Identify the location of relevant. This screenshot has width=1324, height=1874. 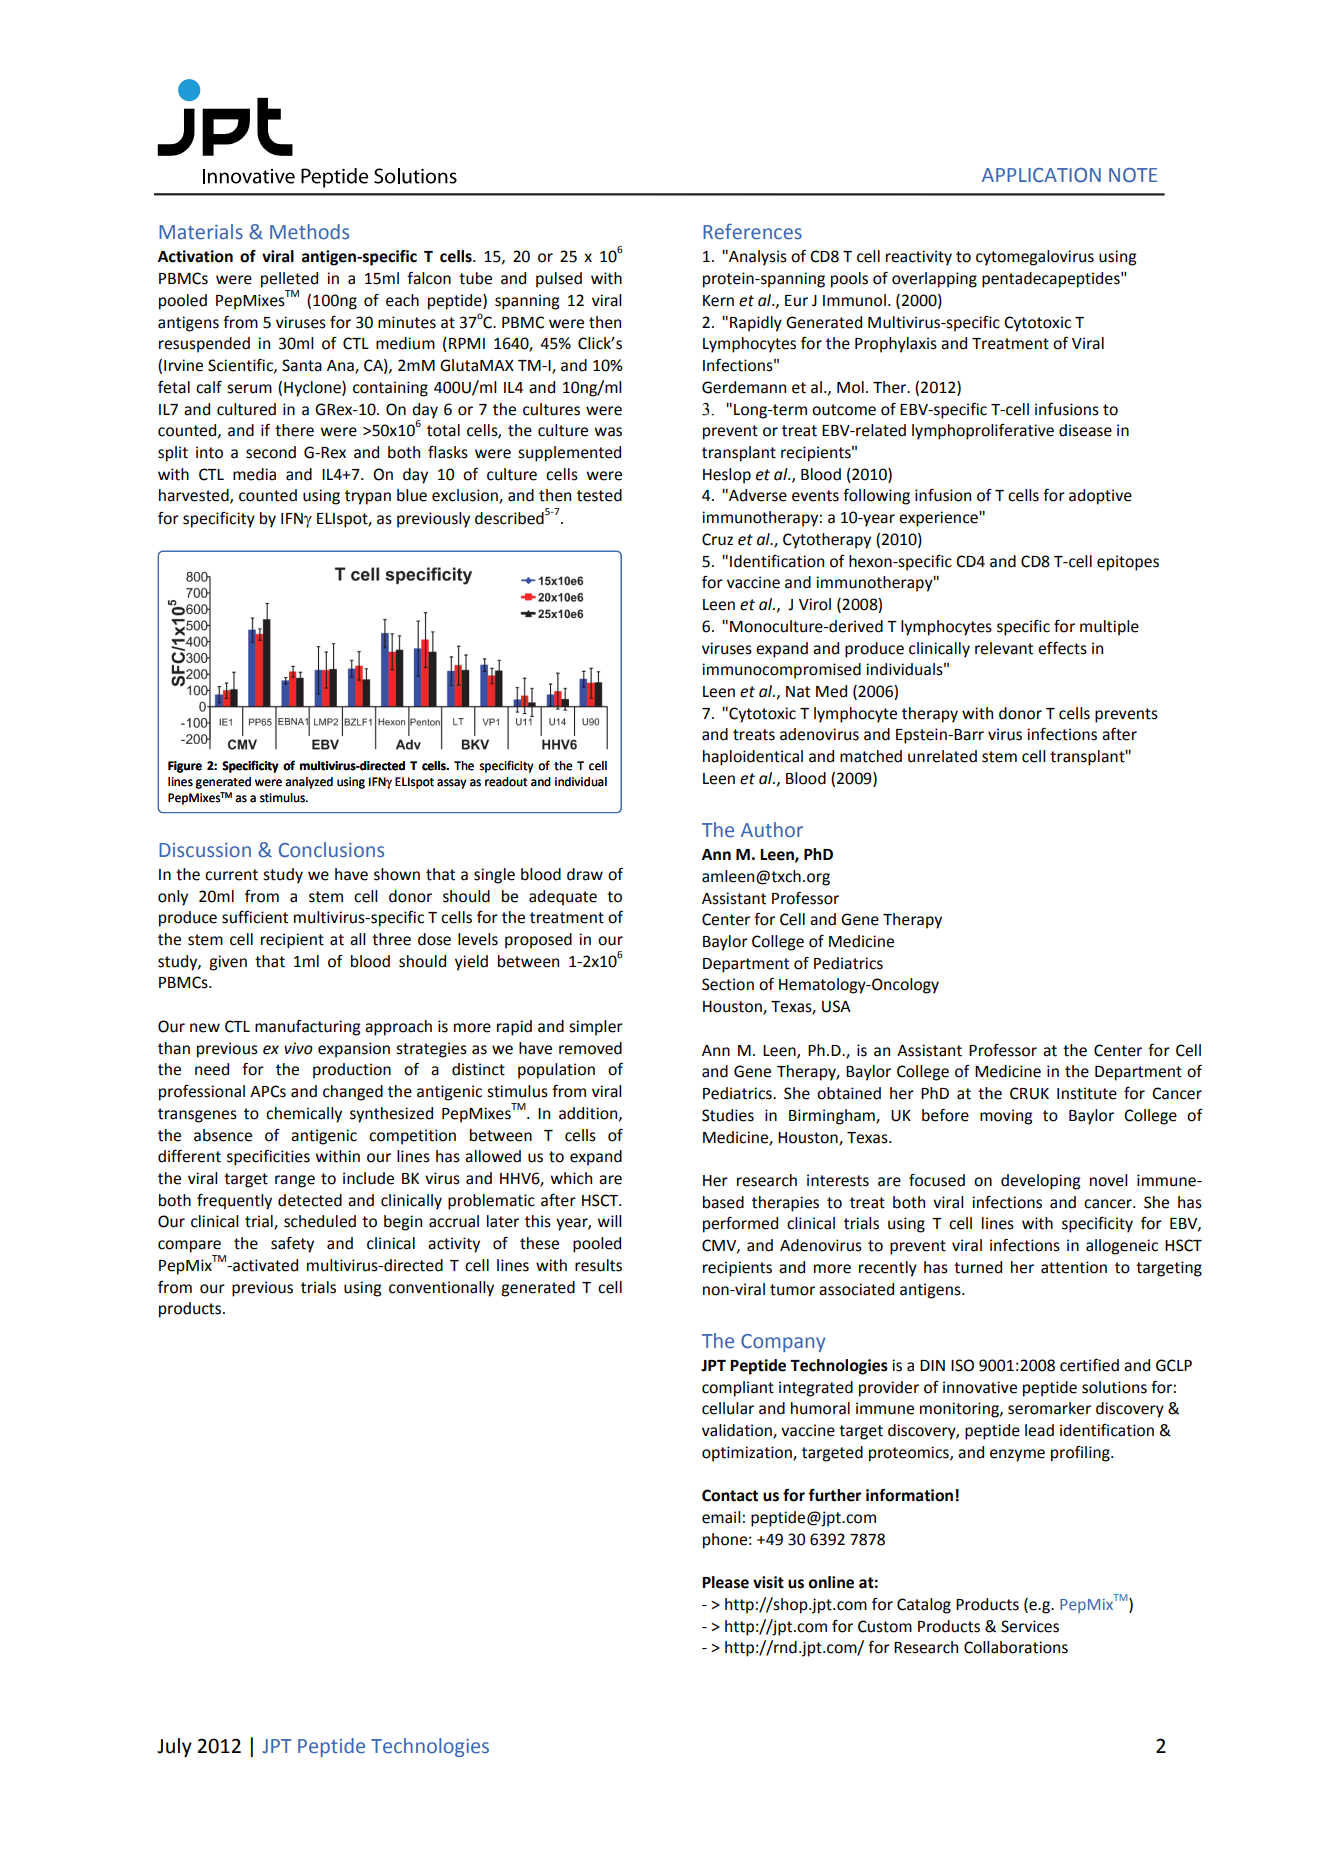
(1004, 648).
